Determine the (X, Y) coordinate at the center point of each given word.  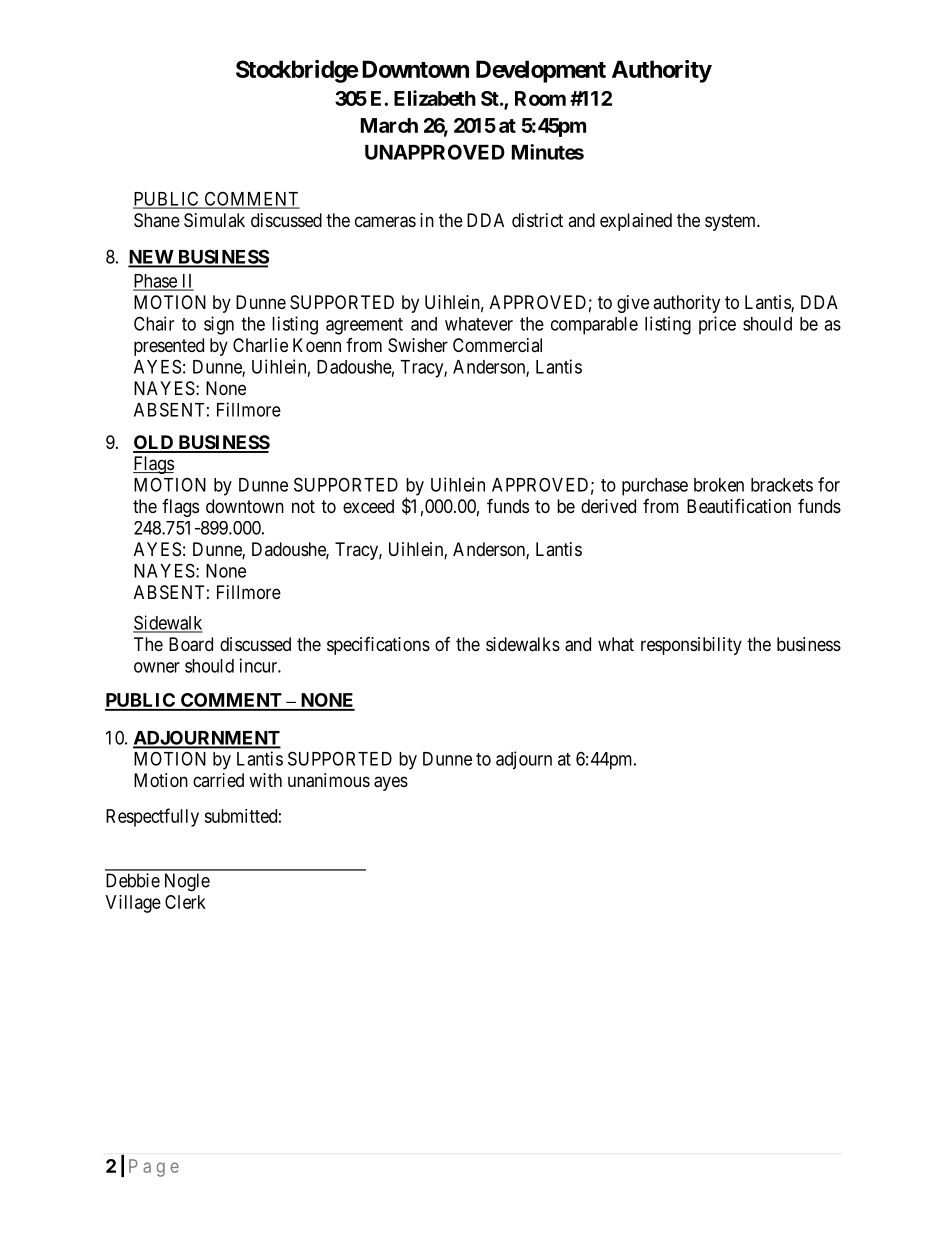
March (389, 125)
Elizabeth (435, 98)
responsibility (691, 646)
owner (157, 667)
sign (219, 325)
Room (540, 98)
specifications (378, 646)
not (303, 506)
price (717, 325)
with (265, 780)
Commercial (497, 345)
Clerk (185, 902)
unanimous (329, 780)
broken (719, 485)
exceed (368, 506)
